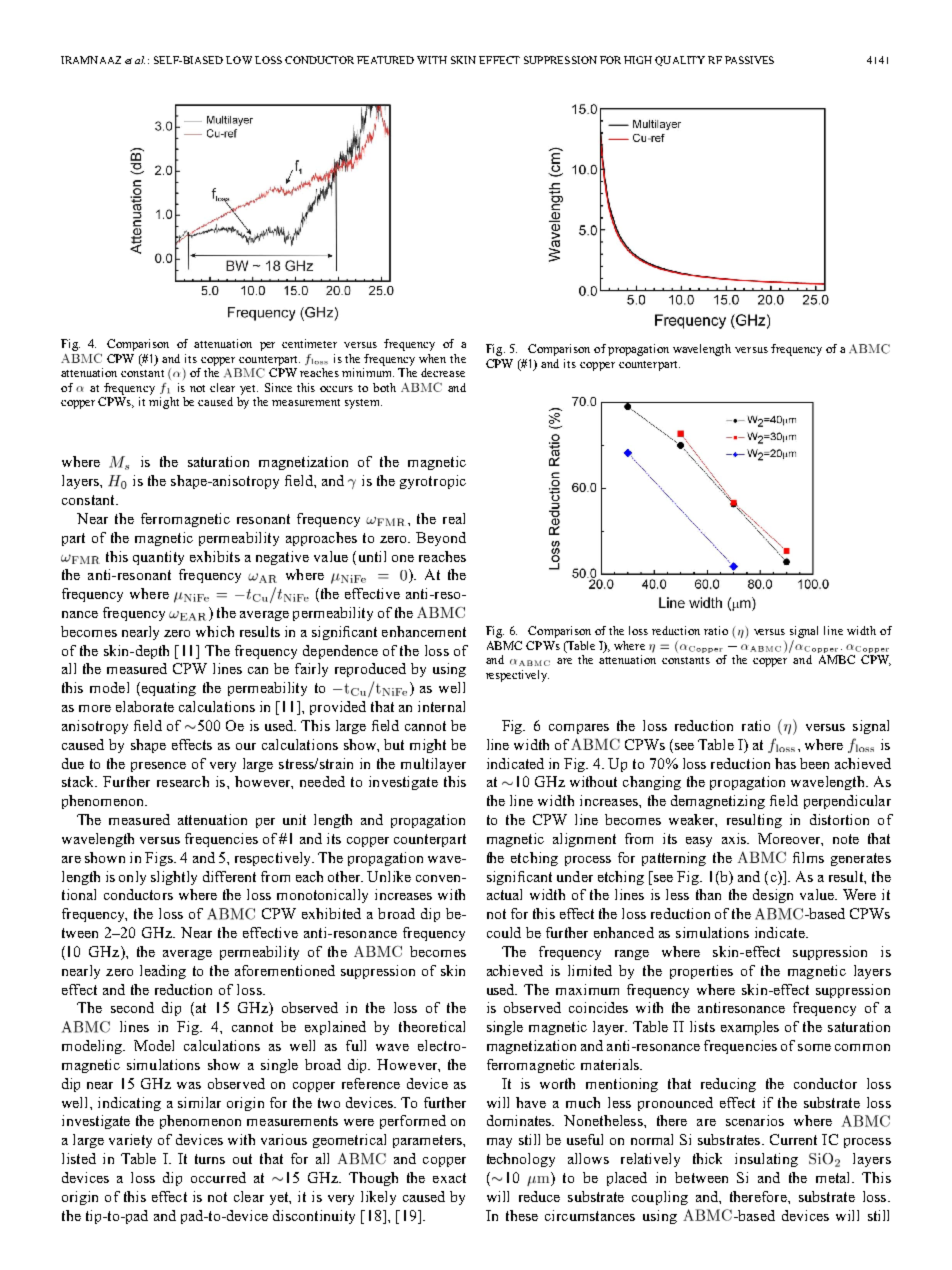  I want to click on actual, so click(504, 894).
